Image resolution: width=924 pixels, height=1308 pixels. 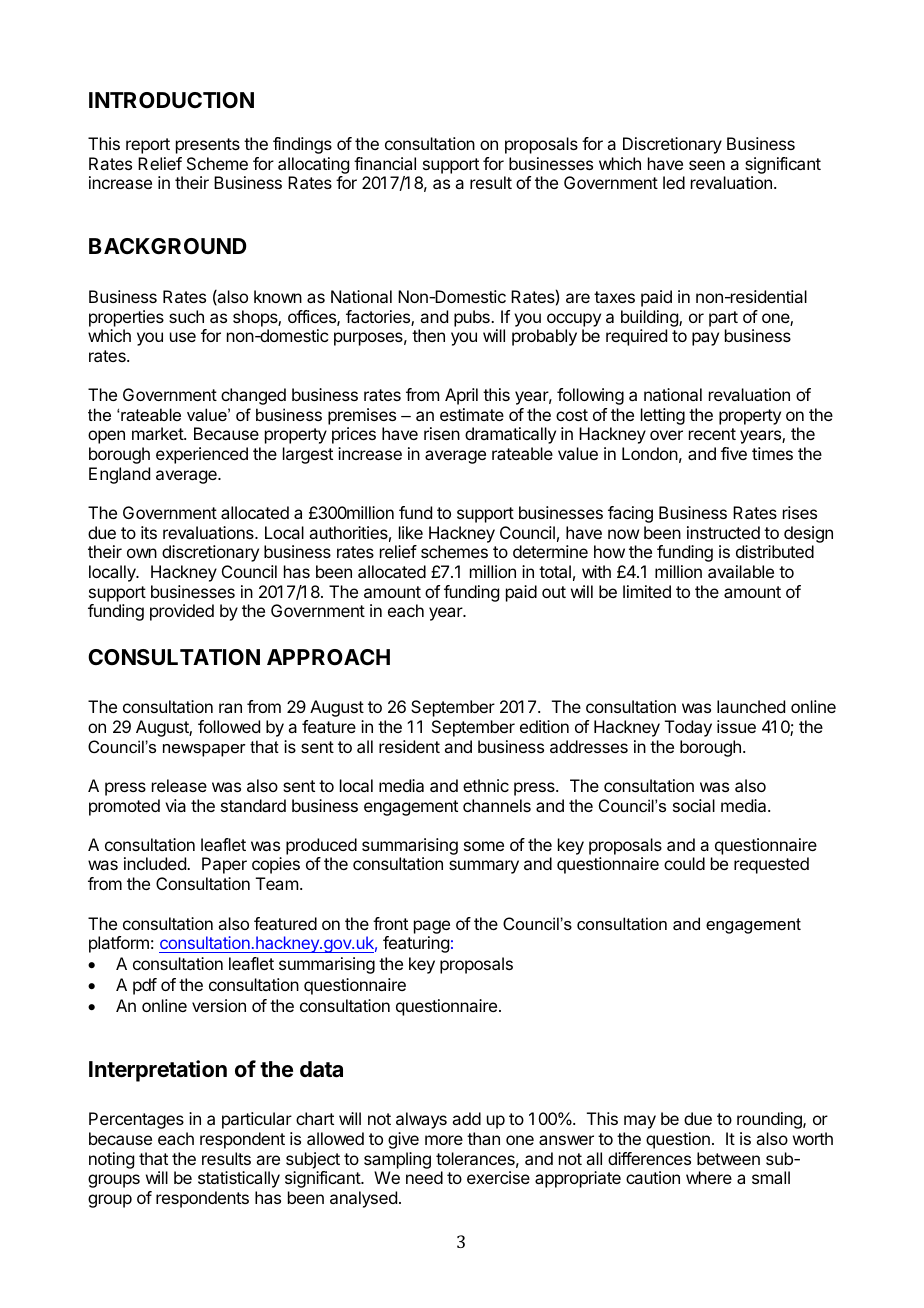 What do you see at coordinates (444, 1140) in the document?
I see `more` at bounding box center [444, 1140].
